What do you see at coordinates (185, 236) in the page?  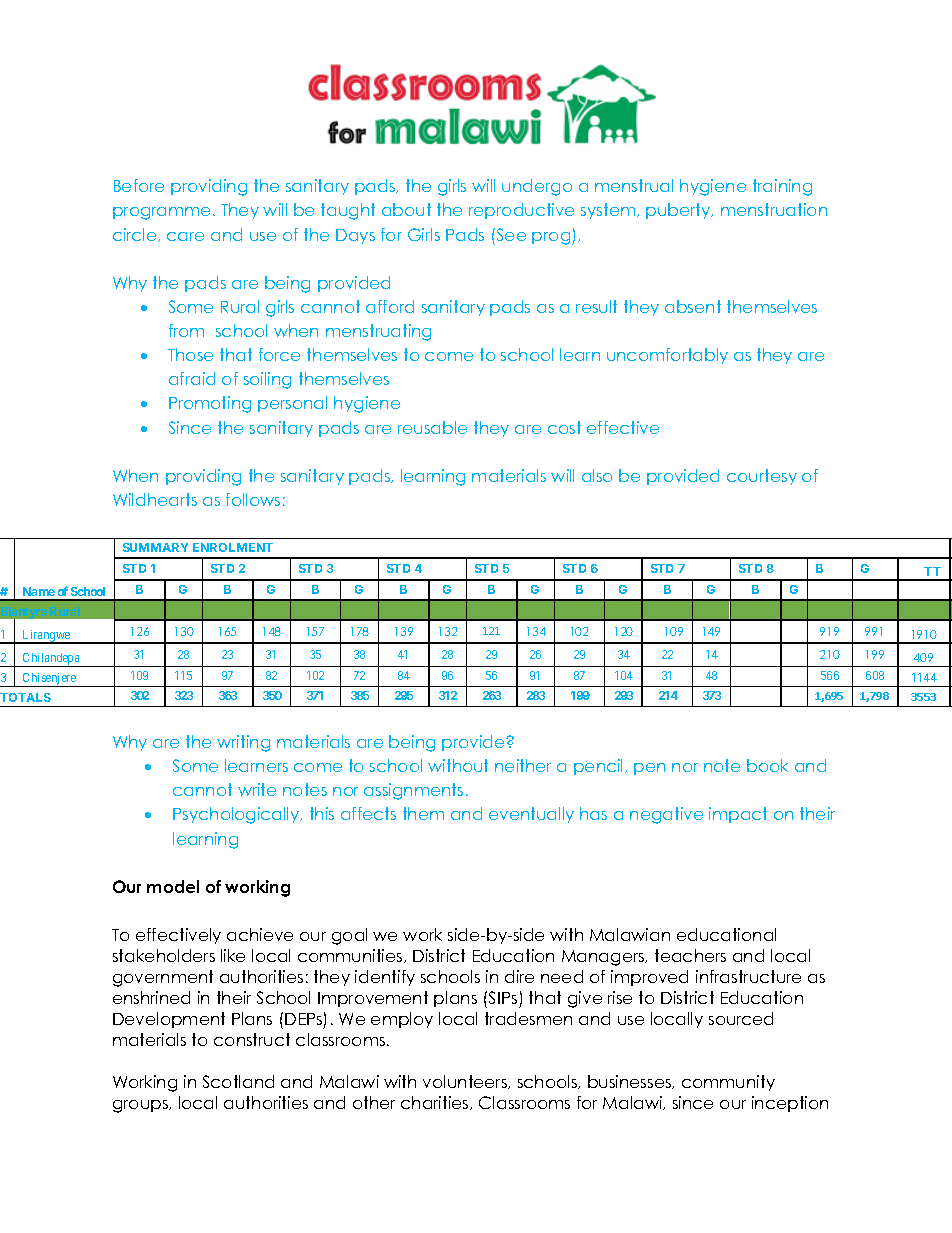 I see `care` at bounding box center [185, 236].
